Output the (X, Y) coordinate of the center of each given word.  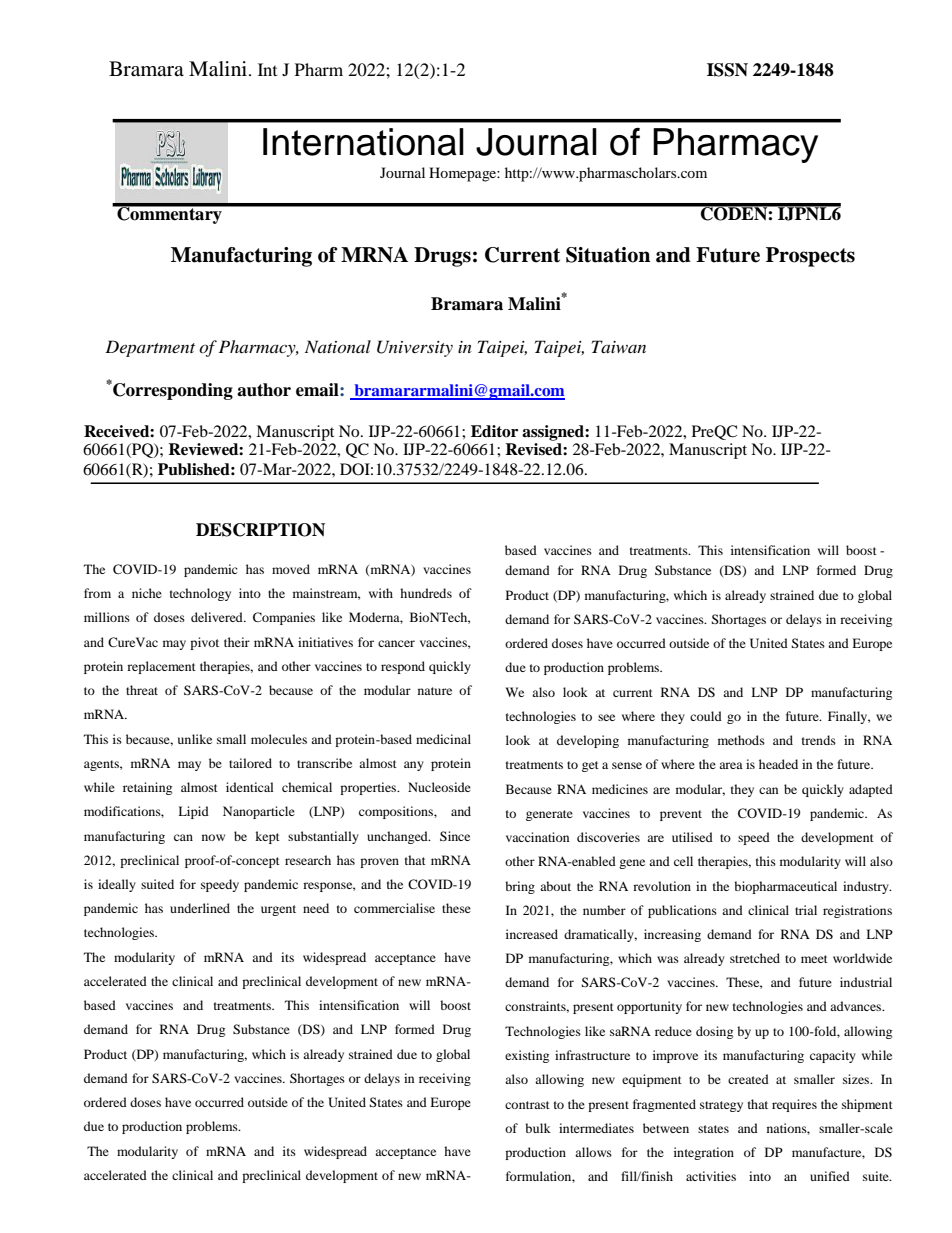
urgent (278, 910)
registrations (857, 911)
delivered (218, 617)
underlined (200, 908)
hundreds (426, 593)
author (264, 390)
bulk (538, 1128)
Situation (608, 255)
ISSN (727, 70)
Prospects (810, 257)
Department (150, 348)
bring (520, 887)
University (415, 348)
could (706, 716)
